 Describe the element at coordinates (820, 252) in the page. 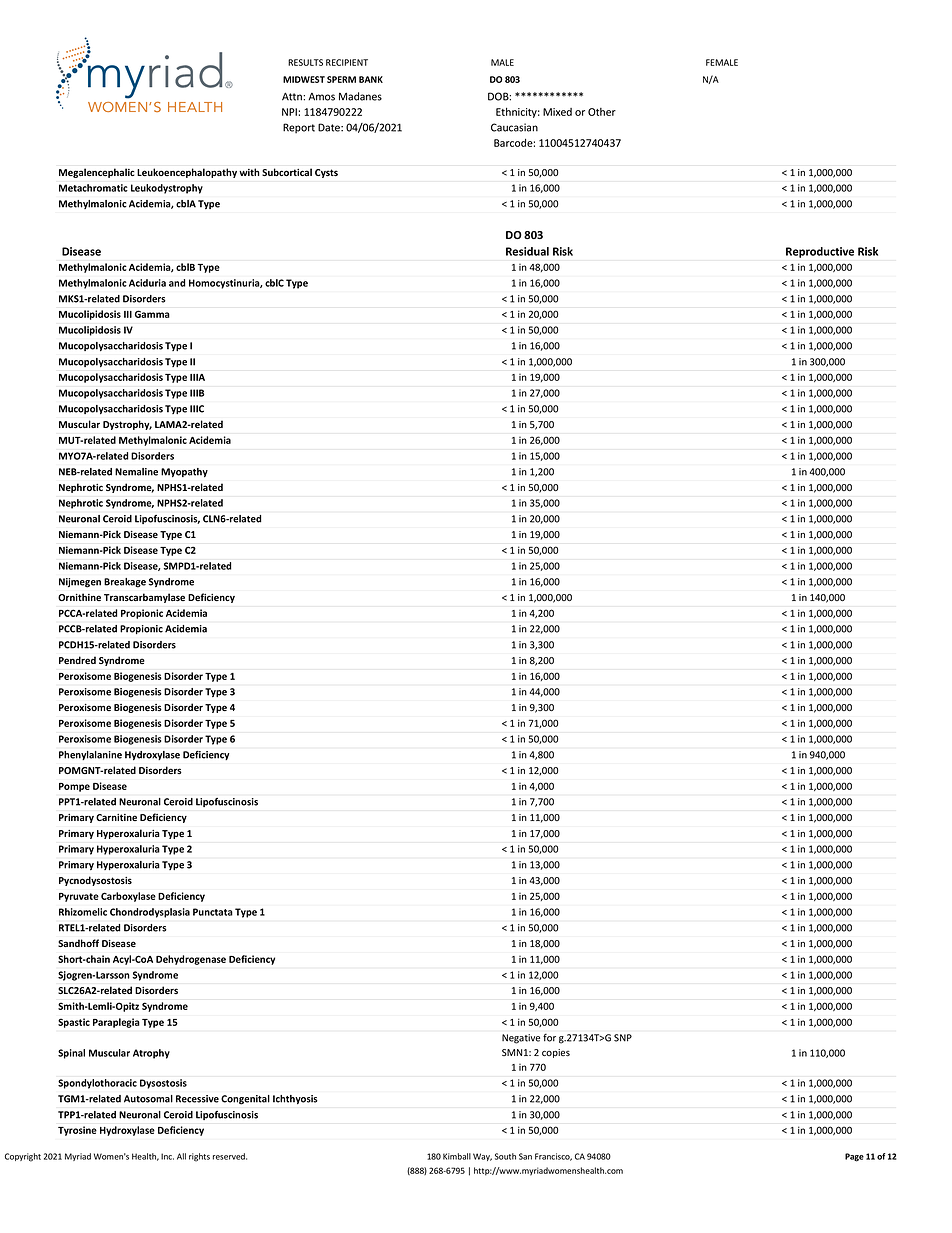

I see `Reproductive` at that location.
